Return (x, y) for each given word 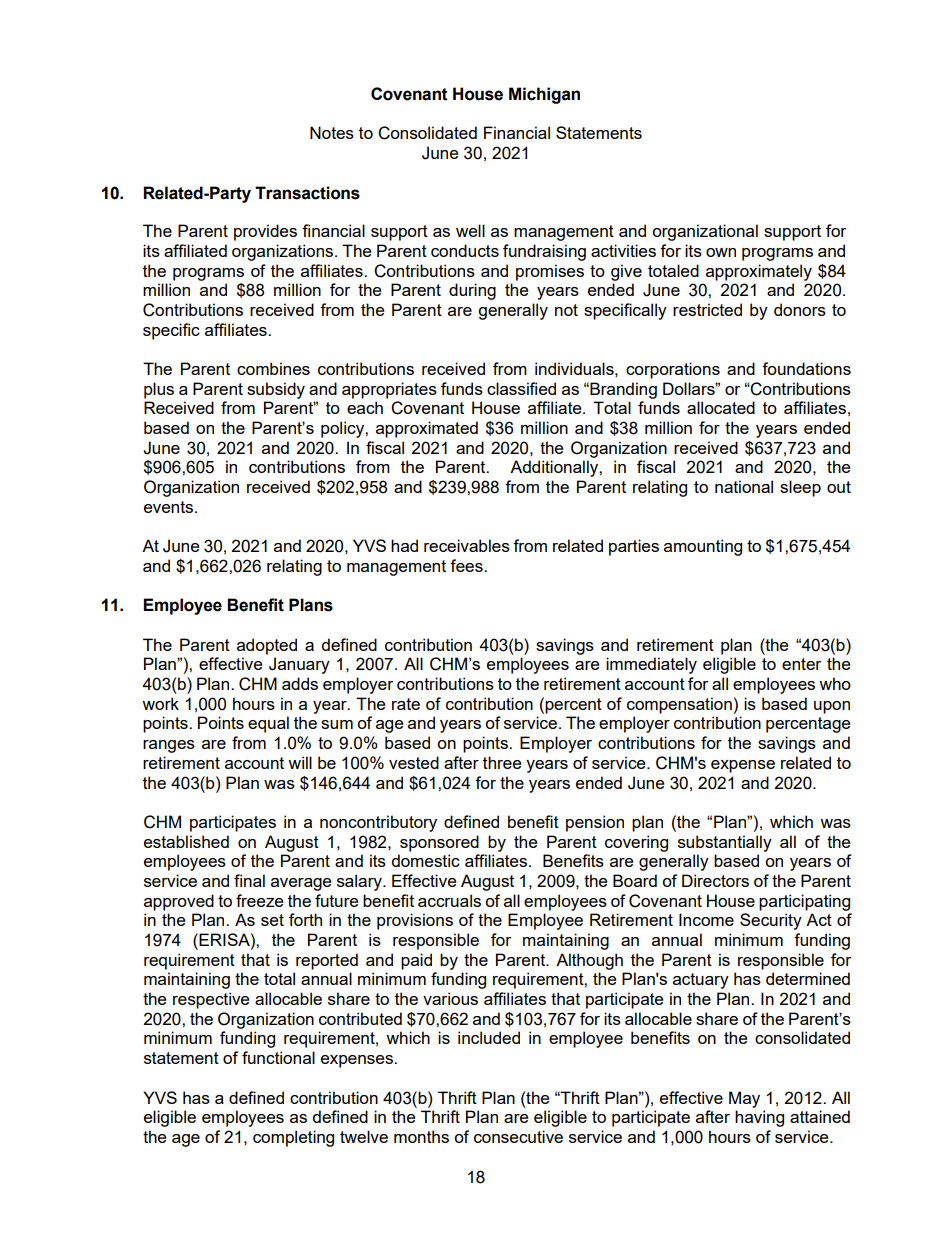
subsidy (276, 390)
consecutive (518, 1136)
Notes (332, 132)
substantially (725, 843)
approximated (427, 429)
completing (293, 1138)
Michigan (544, 95)
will (300, 762)
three (502, 762)
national (744, 486)
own (721, 252)
